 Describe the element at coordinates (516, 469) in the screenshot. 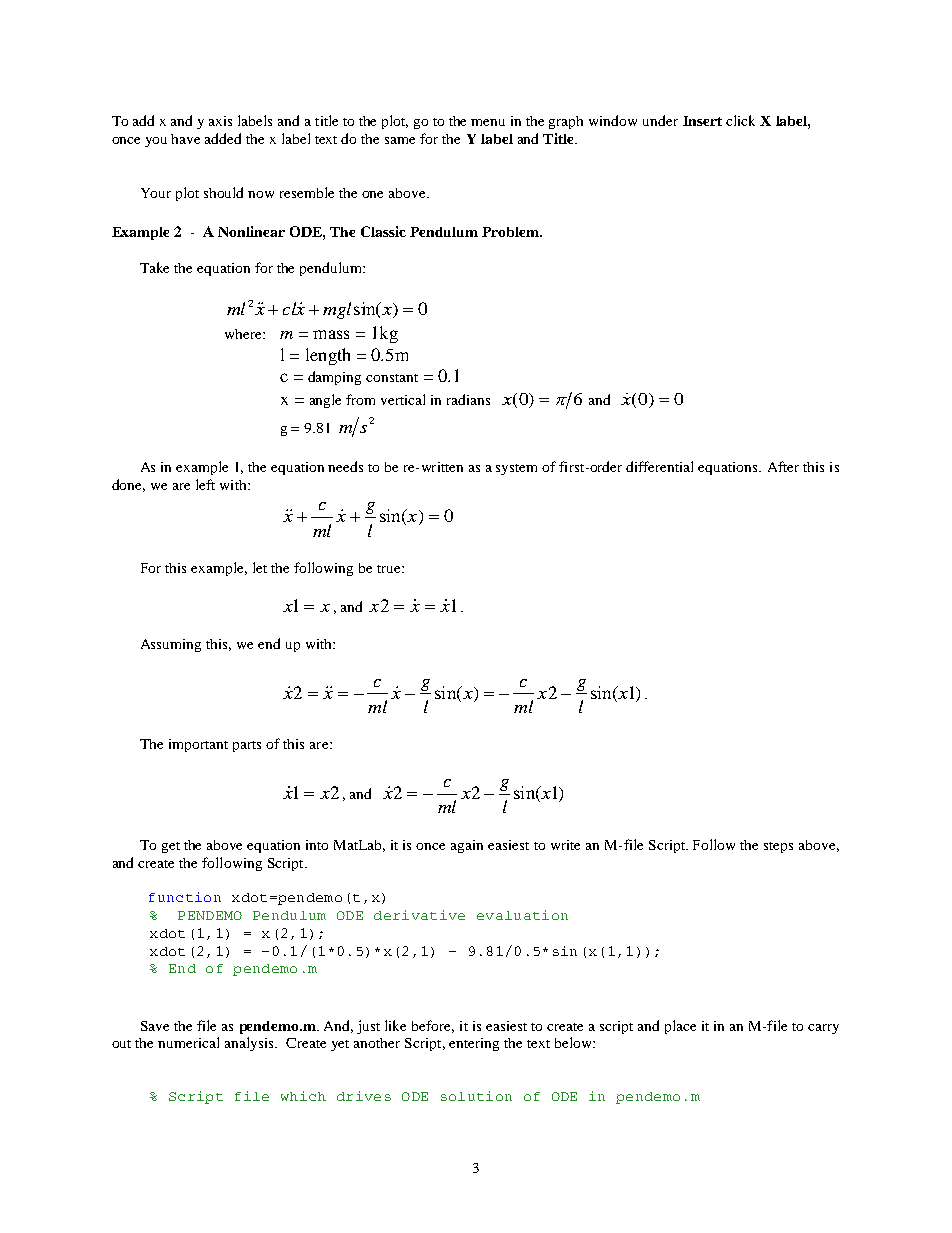

I see `system` at that location.
